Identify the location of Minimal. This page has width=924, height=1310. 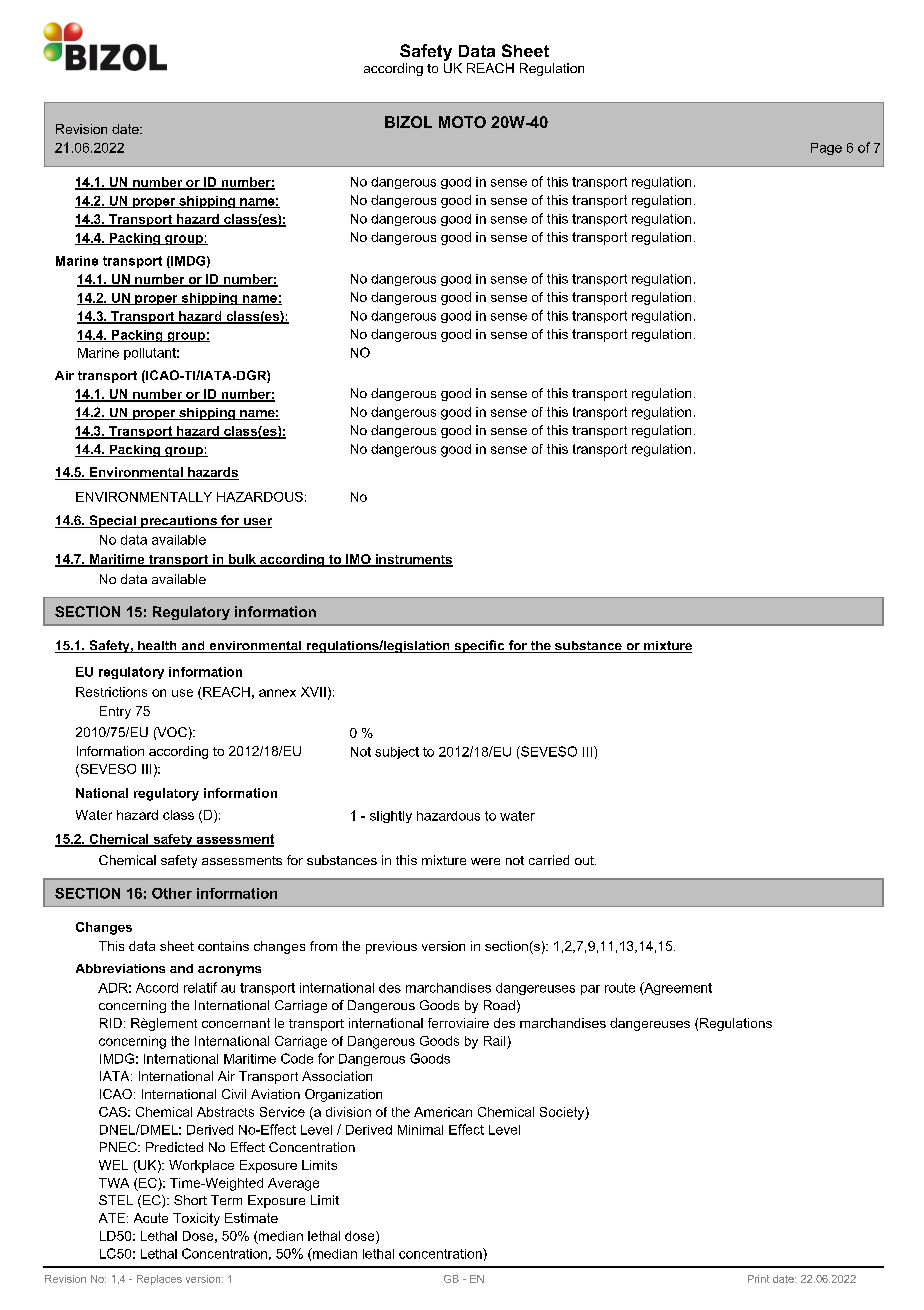
(420, 1130).
